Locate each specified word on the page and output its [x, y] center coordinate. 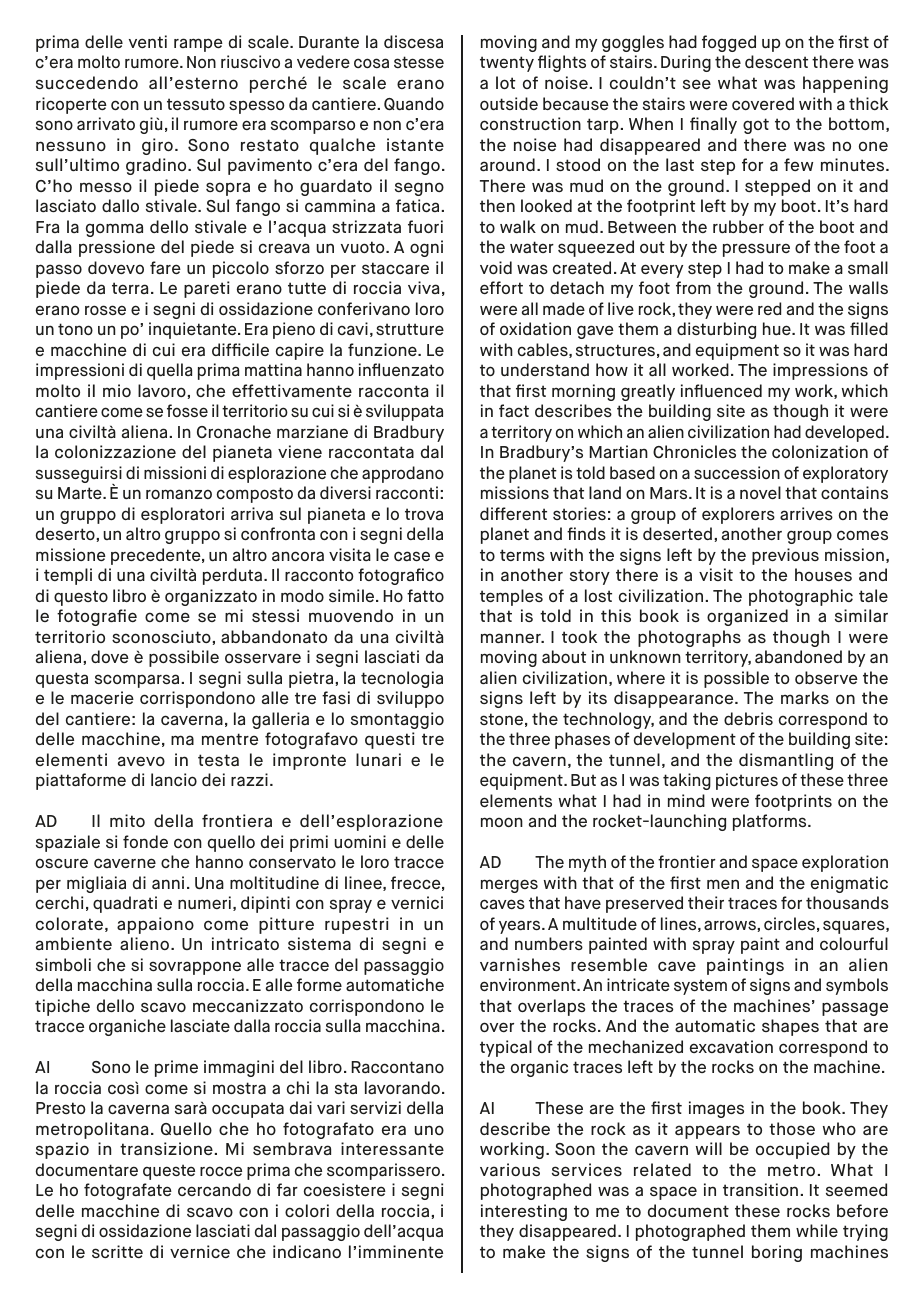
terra [130, 288]
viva [423, 287]
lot [506, 82]
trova [424, 514]
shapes [790, 1027]
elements [516, 800]
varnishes [520, 964]
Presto [61, 1108]
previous [785, 556]
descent [776, 61]
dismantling [786, 761]
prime [176, 1068]
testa [218, 760]
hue [778, 328]
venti [148, 41]
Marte [81, 493]
